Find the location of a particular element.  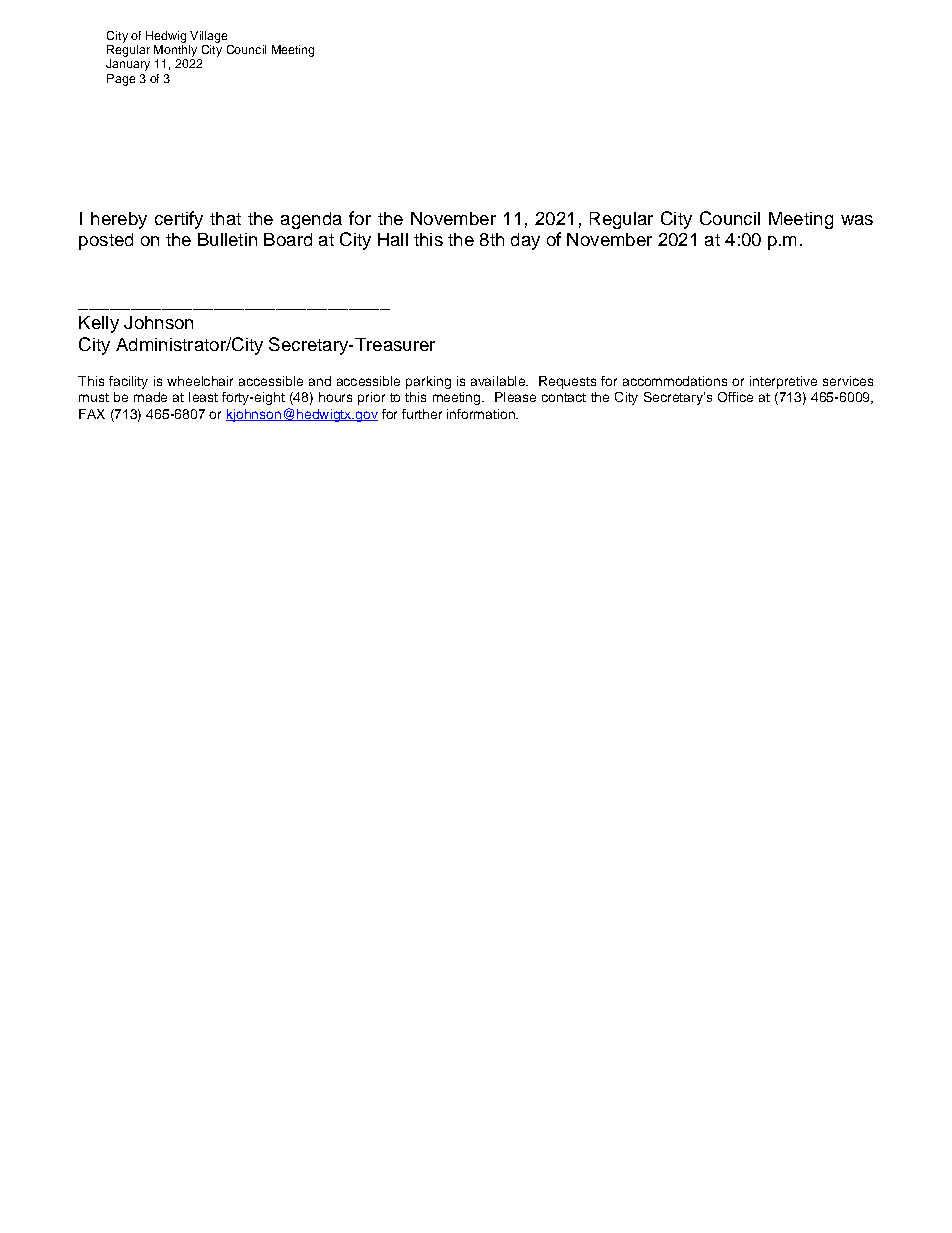

information is located at coordinates (482, 414).
